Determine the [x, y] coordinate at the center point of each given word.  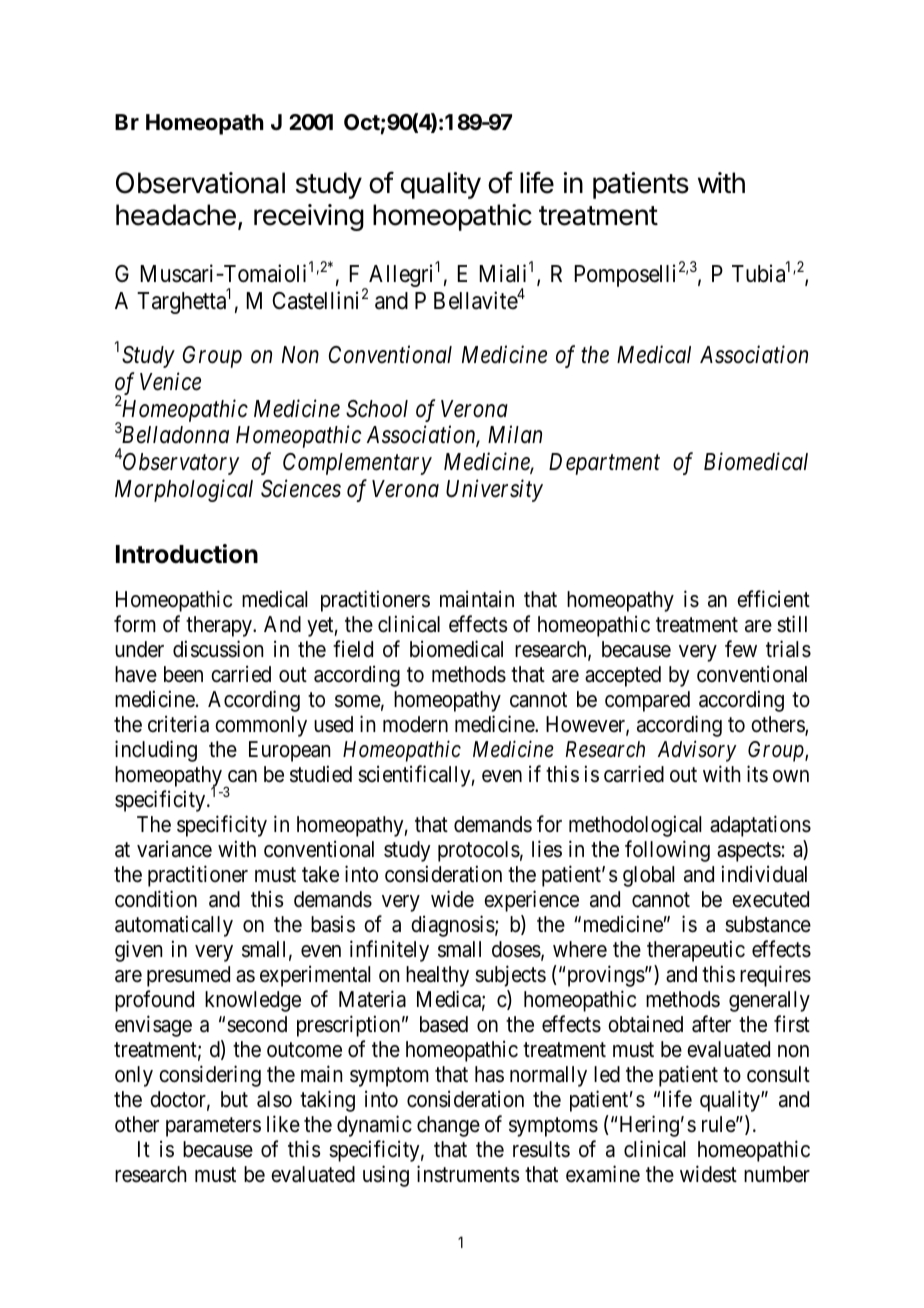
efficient [773, 599]
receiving [309, 217]
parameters [213, 1127]
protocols [479, 851]
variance [174, 849]
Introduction [187, 554]
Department [604, 464]
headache [176, 215]
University [494, 491]
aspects [749, 852]
